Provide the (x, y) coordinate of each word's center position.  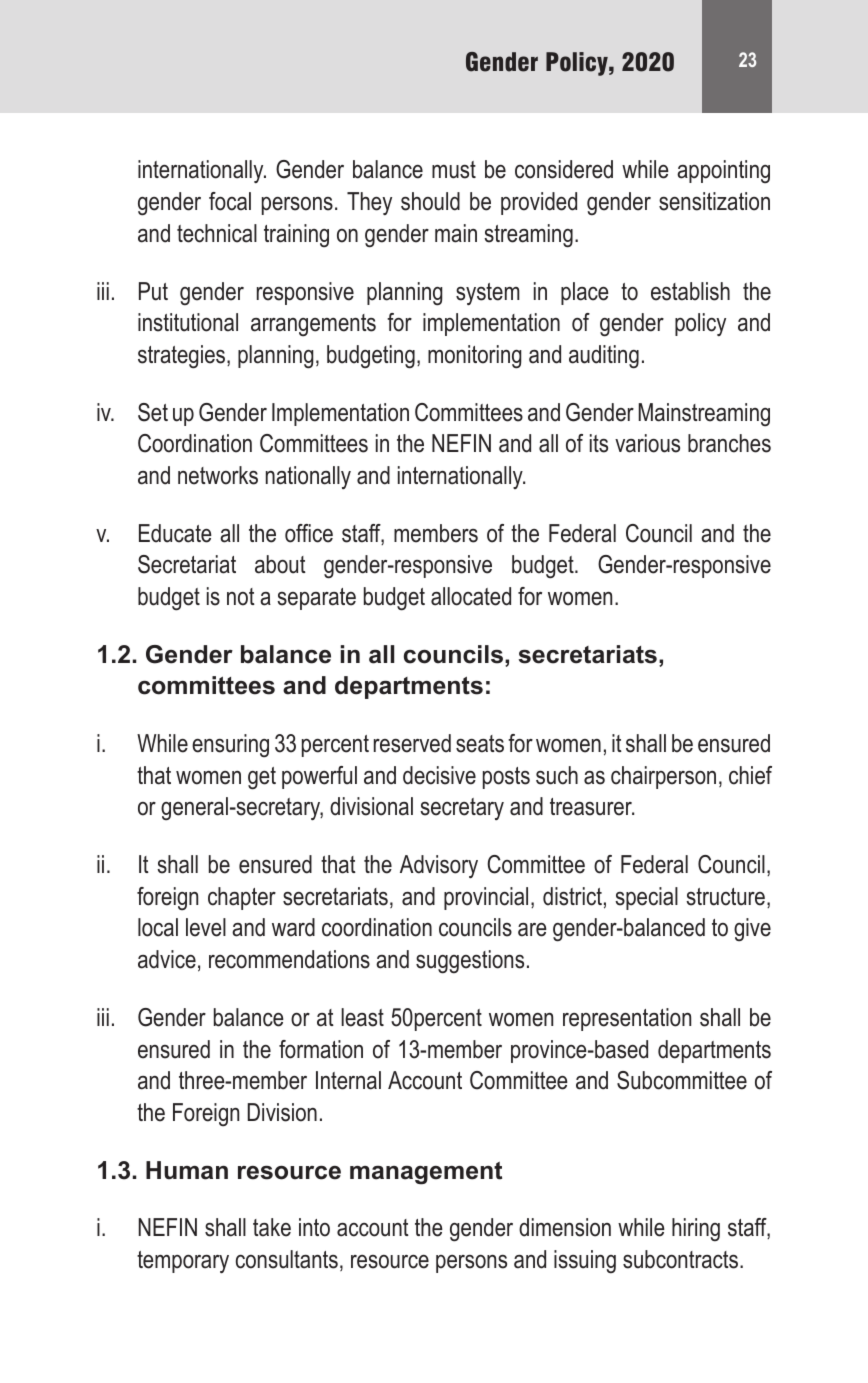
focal (230, 201)
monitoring (475, 357)
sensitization (714, 201)
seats (480, 744)
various (647, 443)
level (206, 927)
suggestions (470, 962)
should (430, 201)
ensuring (230, 745)
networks (218, 475)
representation (627, 1019)
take (272, 1227)
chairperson (663, 777)
